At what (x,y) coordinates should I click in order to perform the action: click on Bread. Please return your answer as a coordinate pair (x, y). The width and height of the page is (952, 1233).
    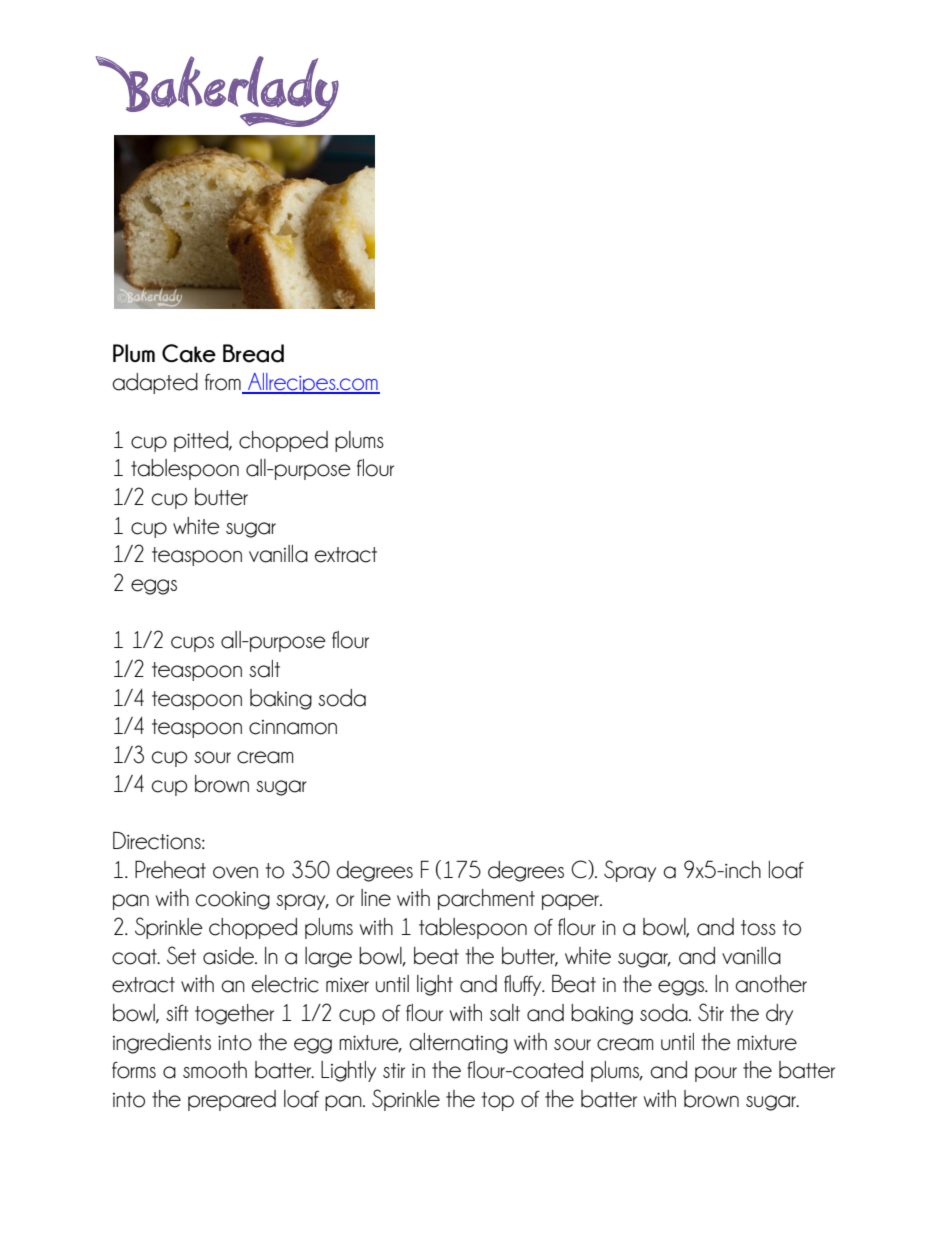
    Looking at the image, I should click on (253, 353).
